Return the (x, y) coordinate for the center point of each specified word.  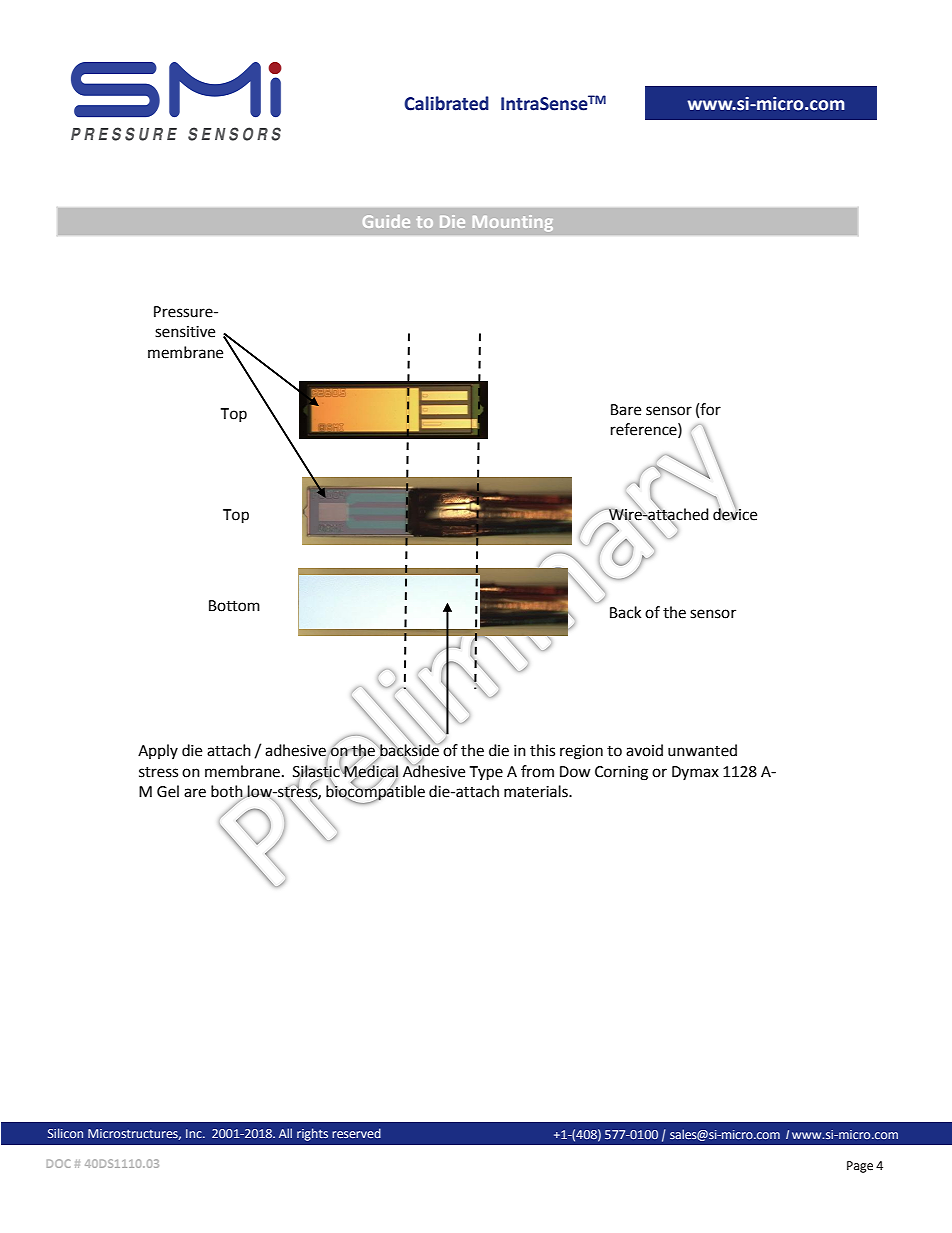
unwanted (702, 750)
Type (486, 773)
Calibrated (446, 103)
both (228, 792)
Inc (195, 1133)
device (735, 513)
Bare (626, 410)
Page (860, 1167)
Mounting (513, 223)
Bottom (234, 606)
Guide (386, 221)
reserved (356, 1133)
